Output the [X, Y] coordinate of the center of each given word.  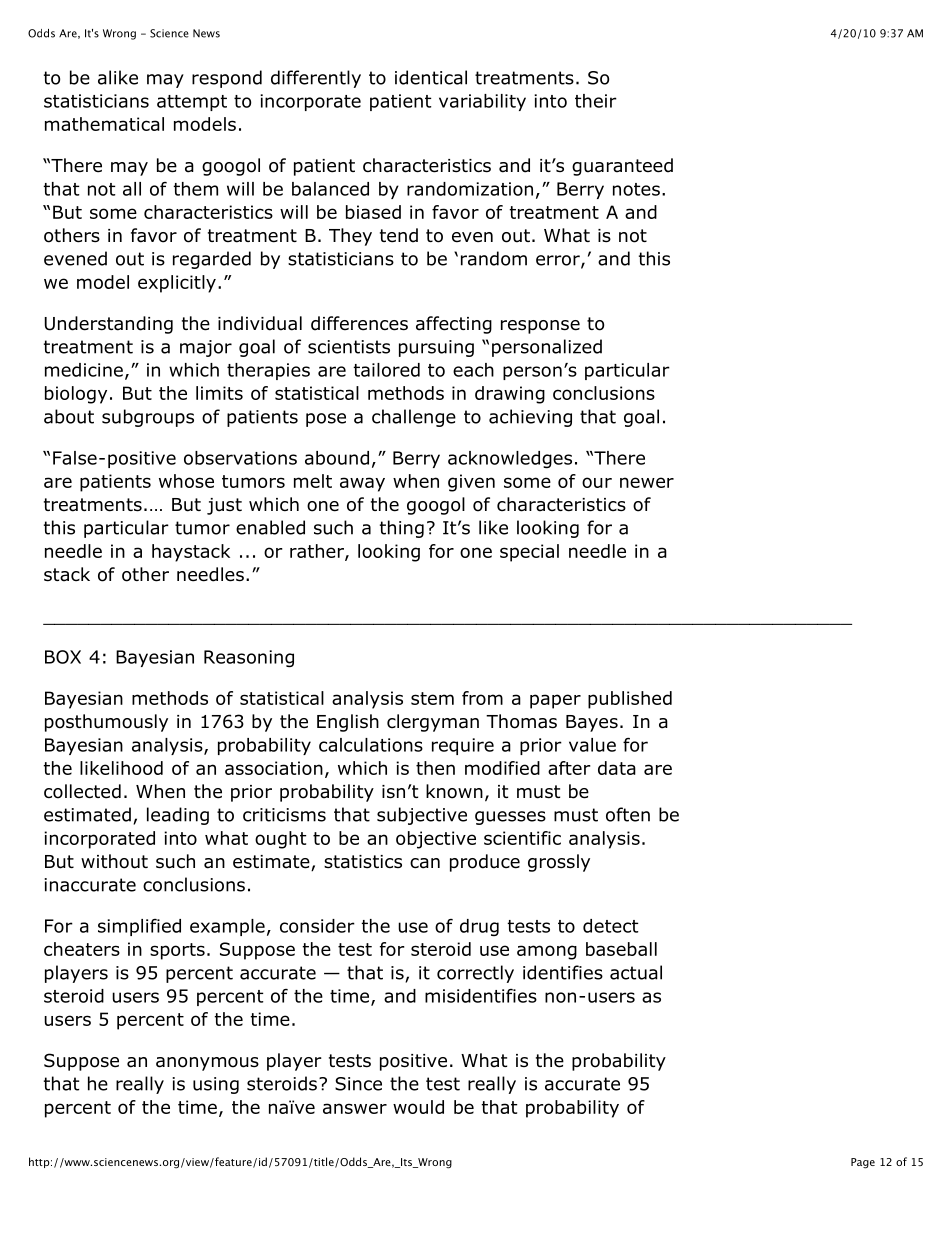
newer [647, 482]
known [454, 791]
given [471, 483]
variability [482, 102]
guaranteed [622, 167]
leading [178, 816]
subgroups [148, 418]
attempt [192, 103]
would [418, 1107]
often [628, 814]
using [216, 1085]
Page [863, 1163]
